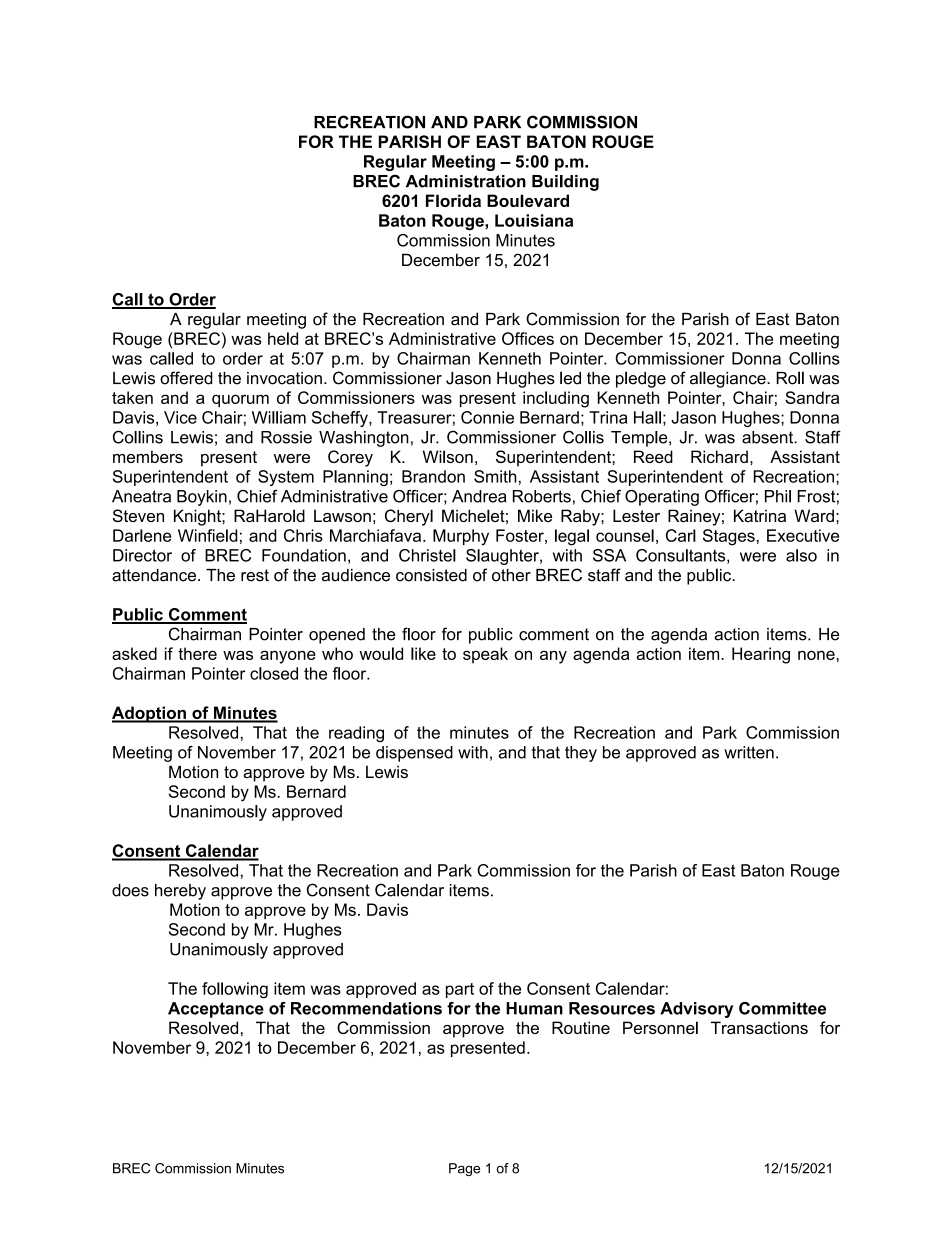 This image has height=1233, width=952. I want to click on hereby, so click(180, 892).
